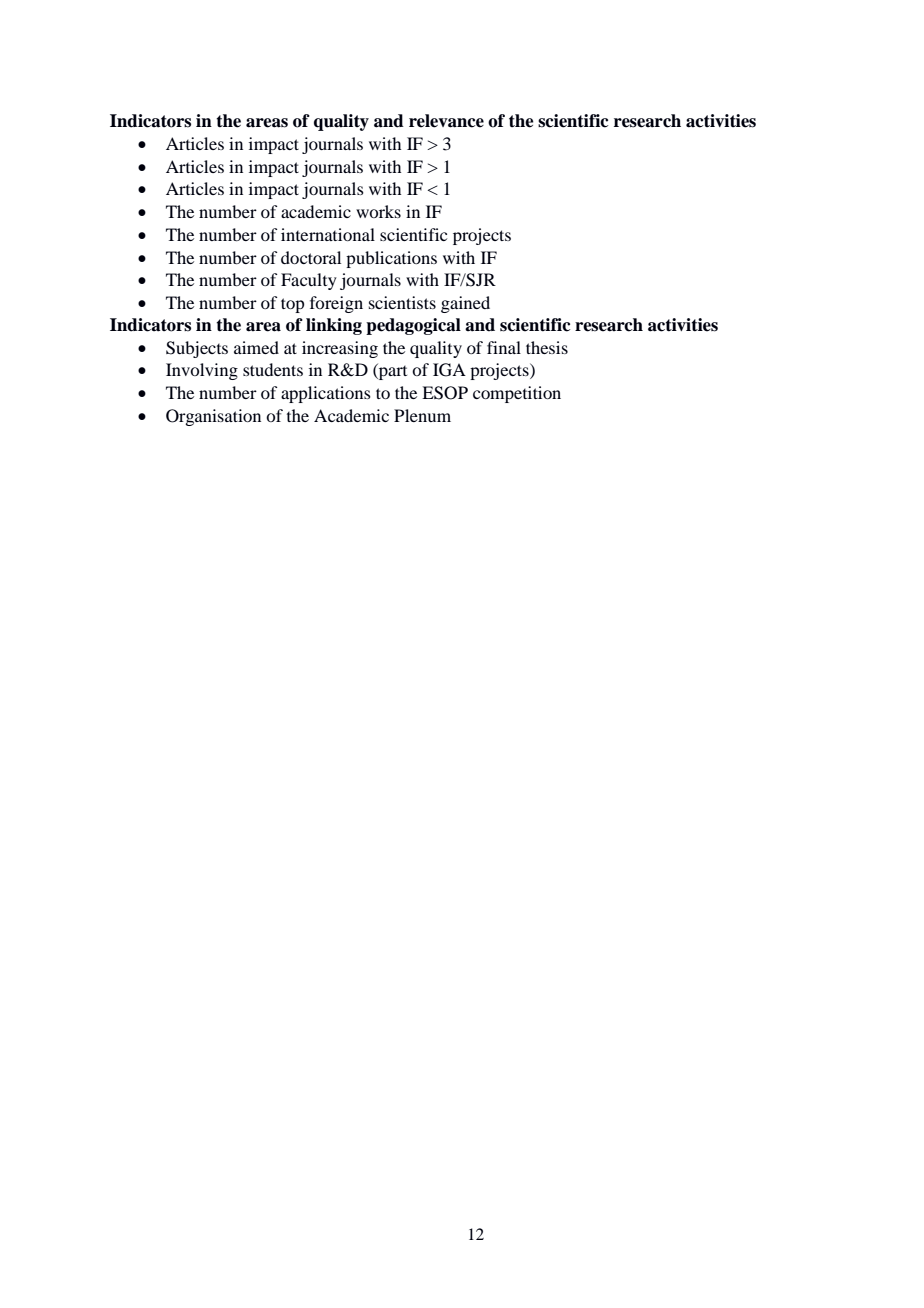 The width and height of the screenshot is (924, 1308). Describe the element at coordinates (309, 281) in the screenshot. I see `Faculty` at that location.
